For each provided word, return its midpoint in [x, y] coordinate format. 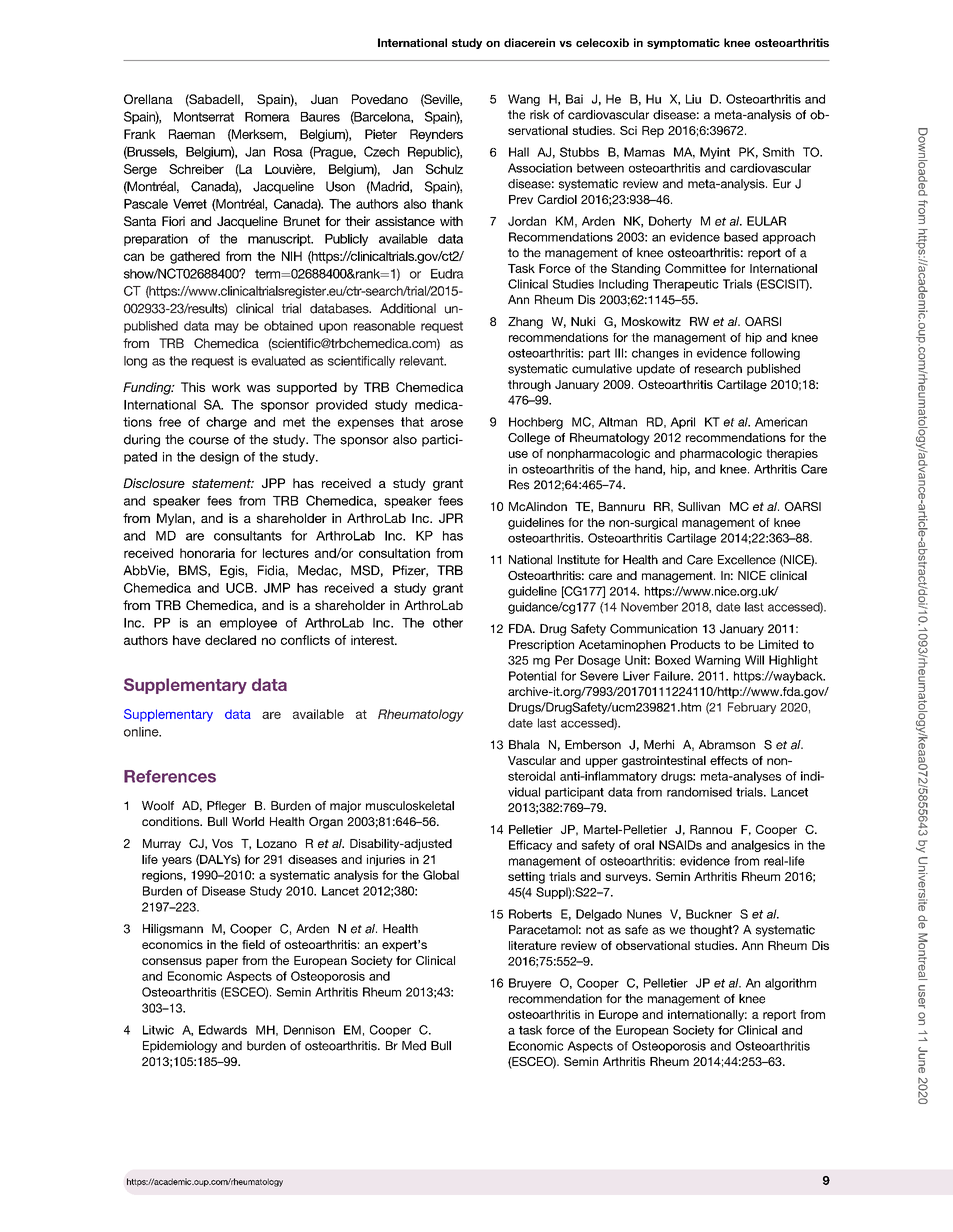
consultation [394, 553]
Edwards [223, 1030]
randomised [699, 792]
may [227, 328]
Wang [524, 100]
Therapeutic [686, 285]
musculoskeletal [410, 806]
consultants [248, 536]
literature [533, 945]
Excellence [747, 560]
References [170, 776]
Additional [408, 308]
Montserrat [204, 117]
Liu [693, 99]
